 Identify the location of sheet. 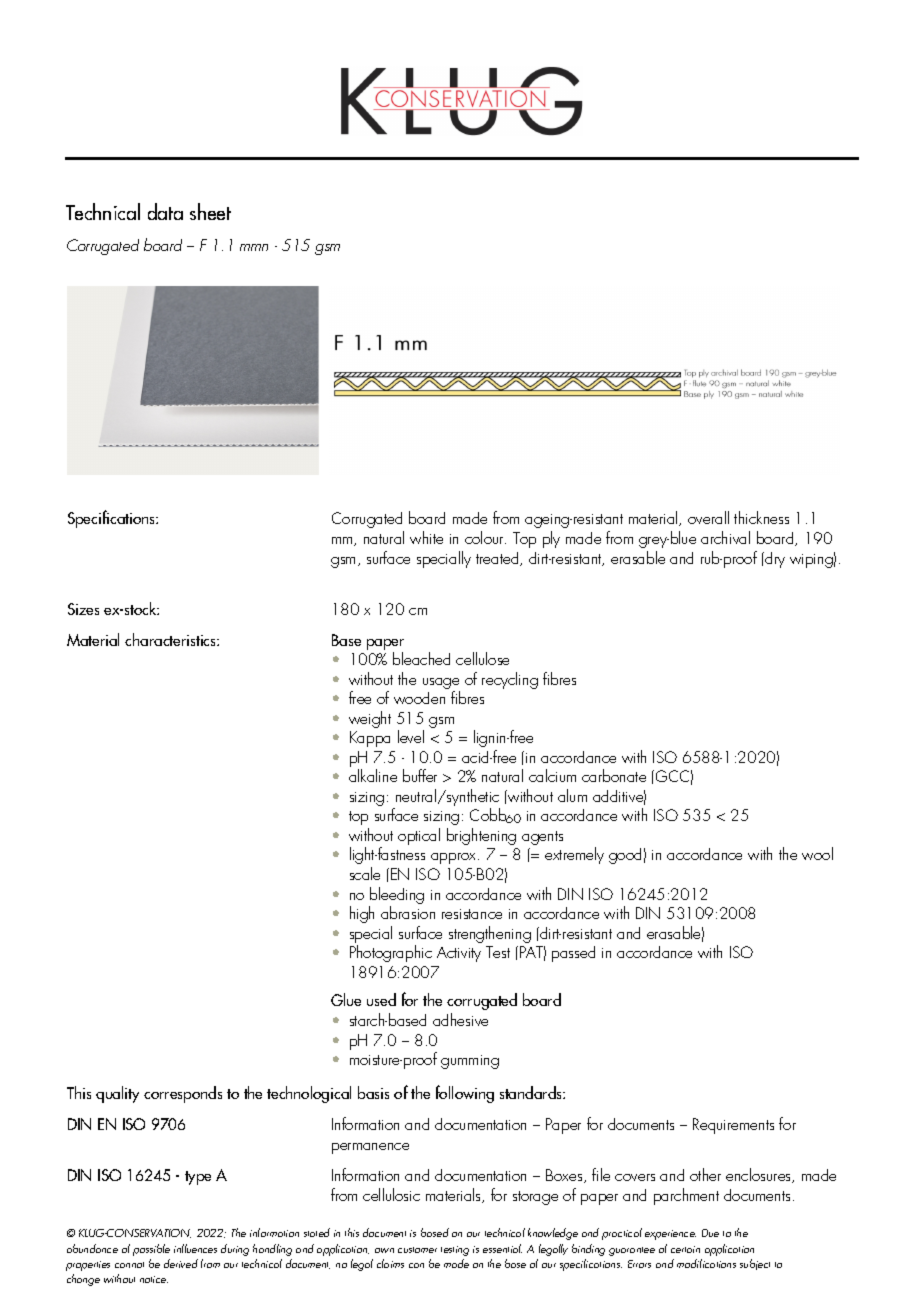
(210, 211).
